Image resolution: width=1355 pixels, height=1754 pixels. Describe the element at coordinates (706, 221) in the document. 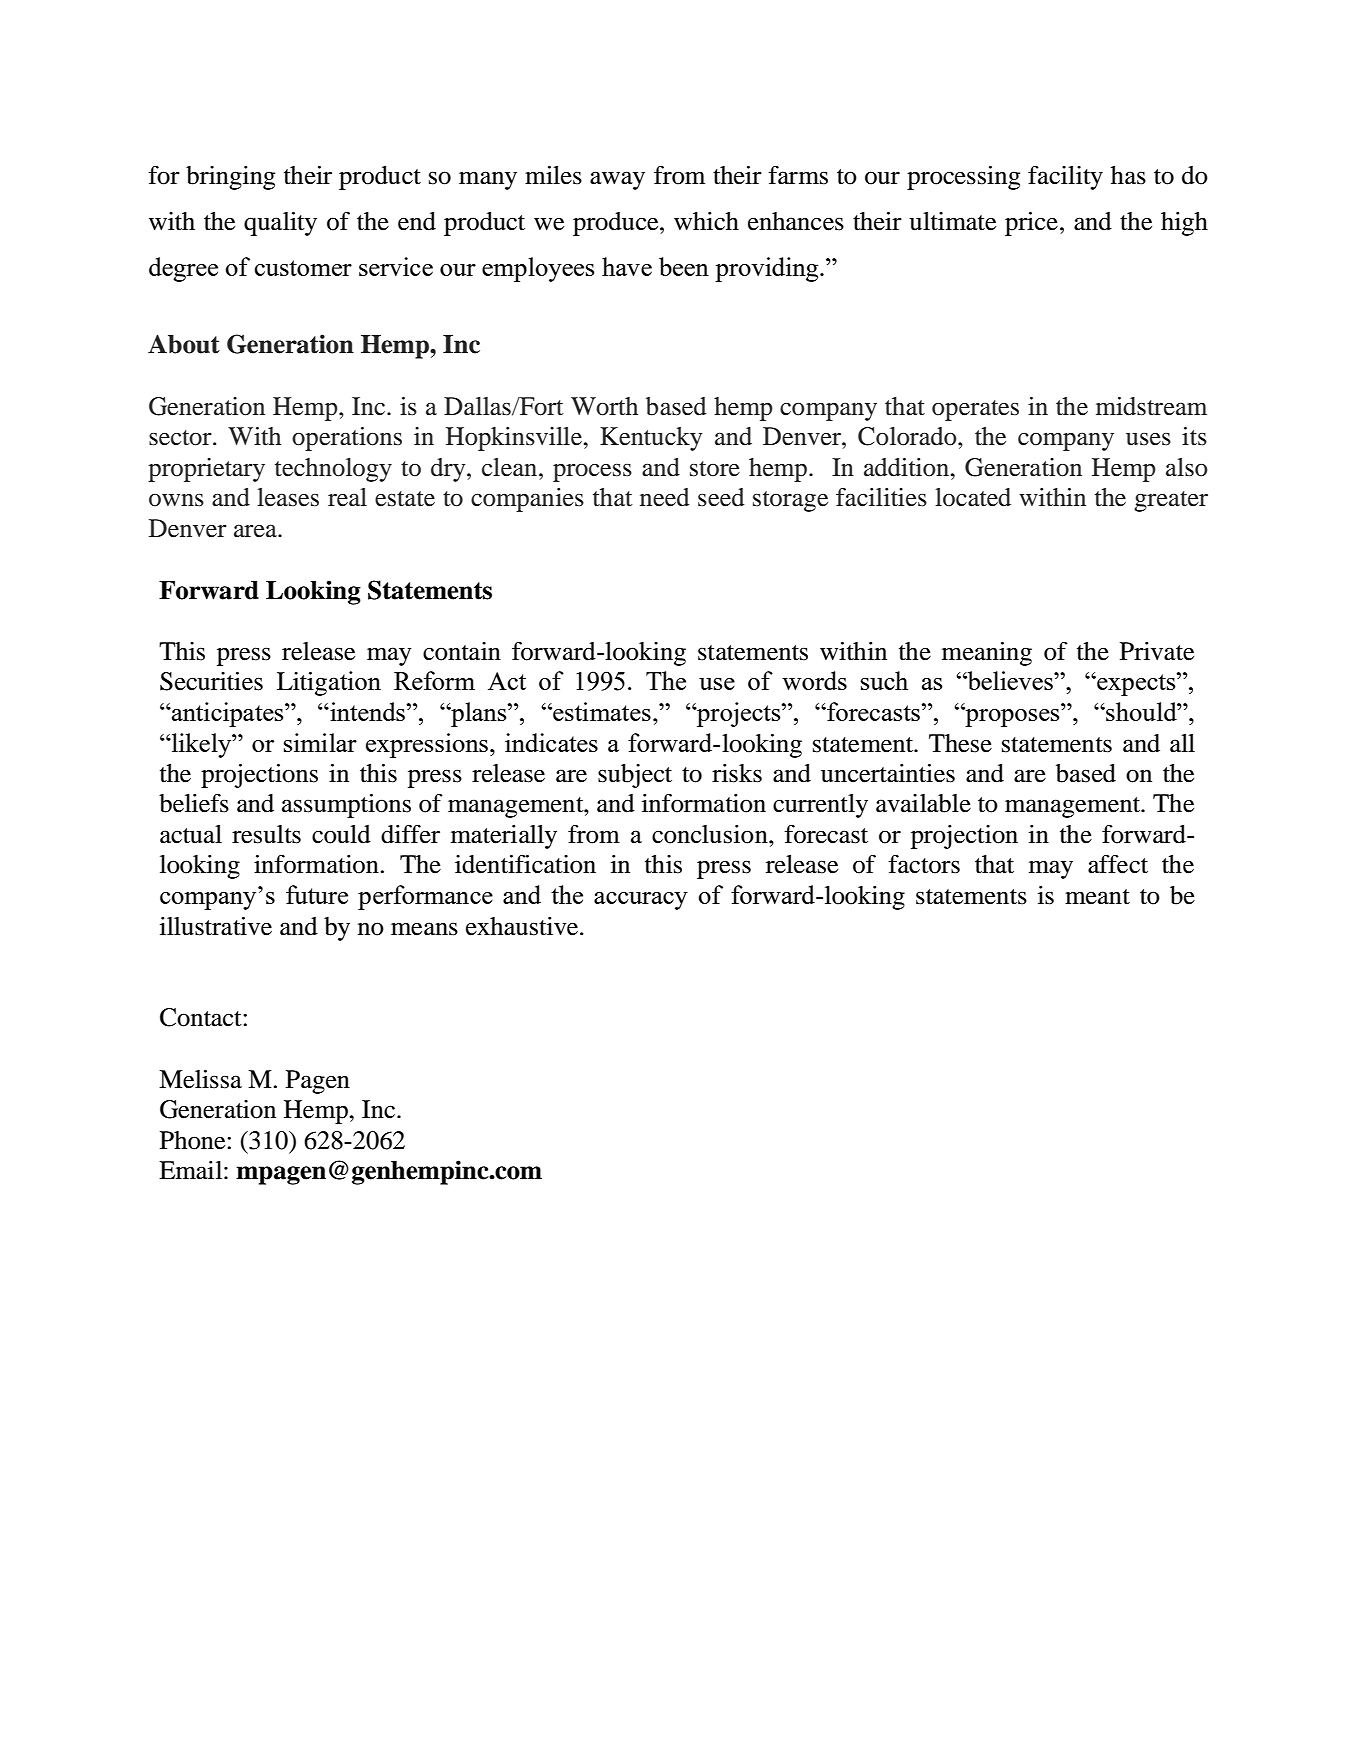

I see `which` at that location.
